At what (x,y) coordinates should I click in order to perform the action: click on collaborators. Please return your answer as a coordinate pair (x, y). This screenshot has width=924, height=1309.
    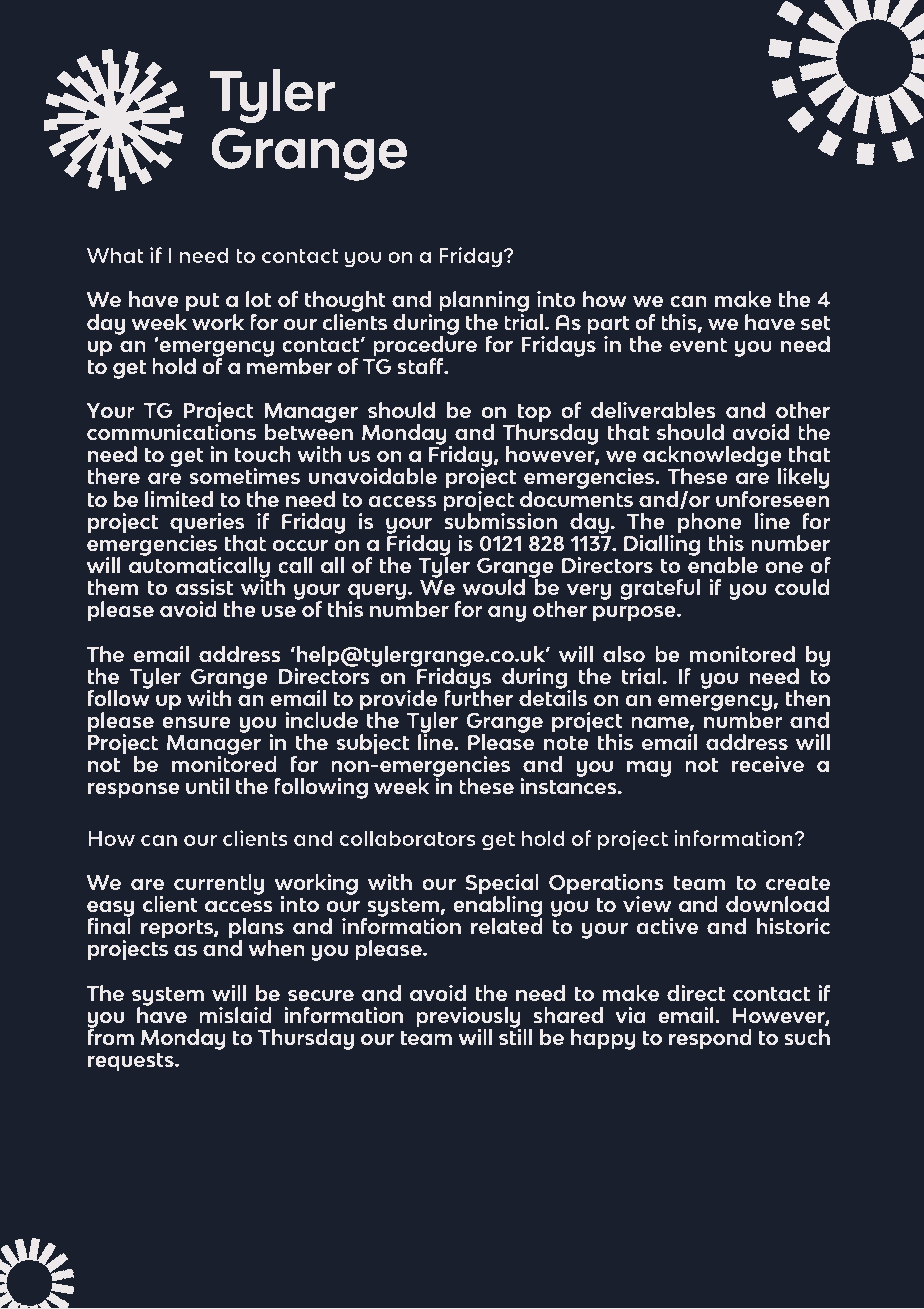
    Looking at the image, I should click on (407, 838).
